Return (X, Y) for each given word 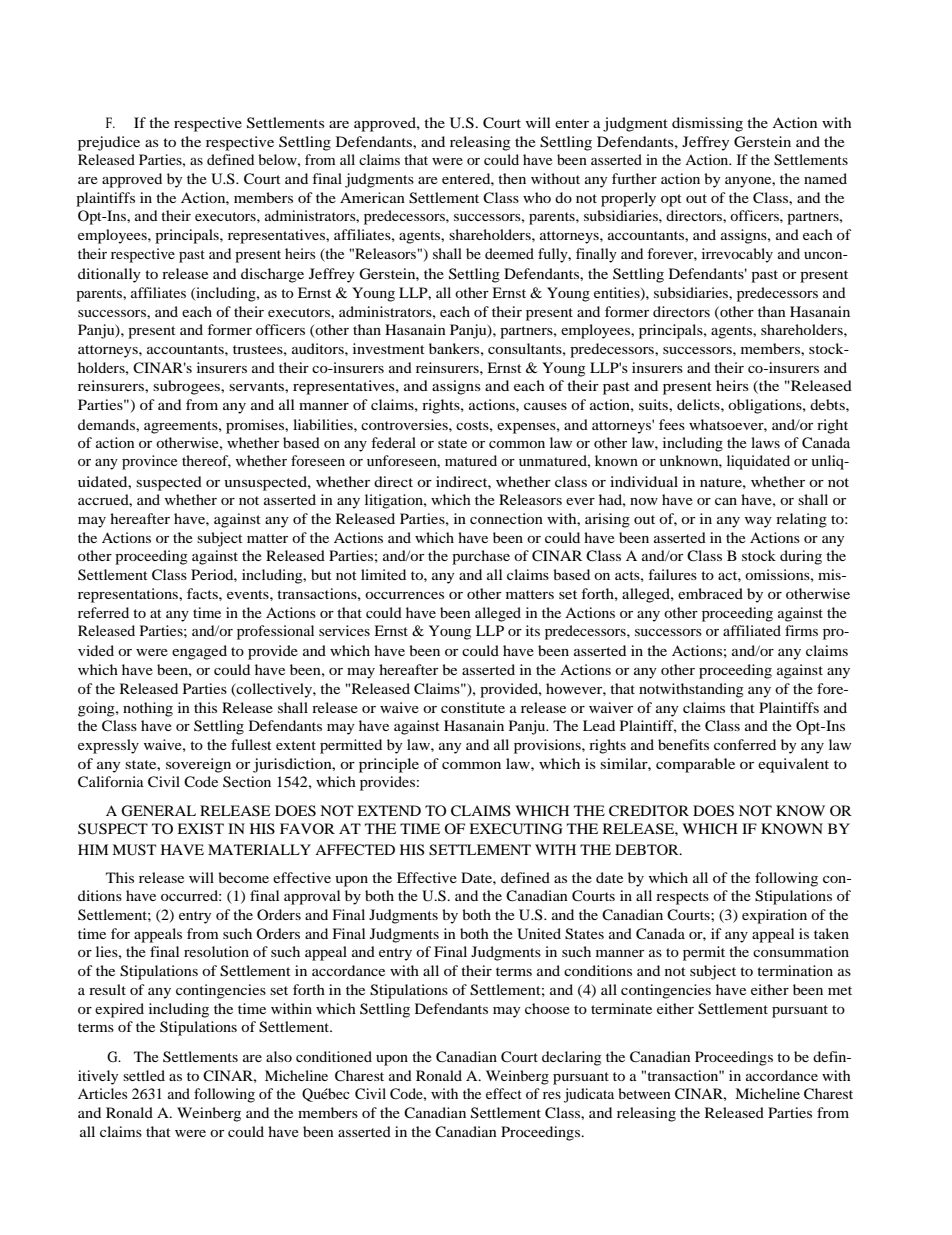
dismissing (707, 124)
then (512, 178)
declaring (571, 1058)
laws (765, 442)
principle (389, 765)
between (644, 1093)
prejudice (109, 143)
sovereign (198, 765)
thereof (206, 461)
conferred (745, 744)
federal (393, 442)
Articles (103, 1093)
